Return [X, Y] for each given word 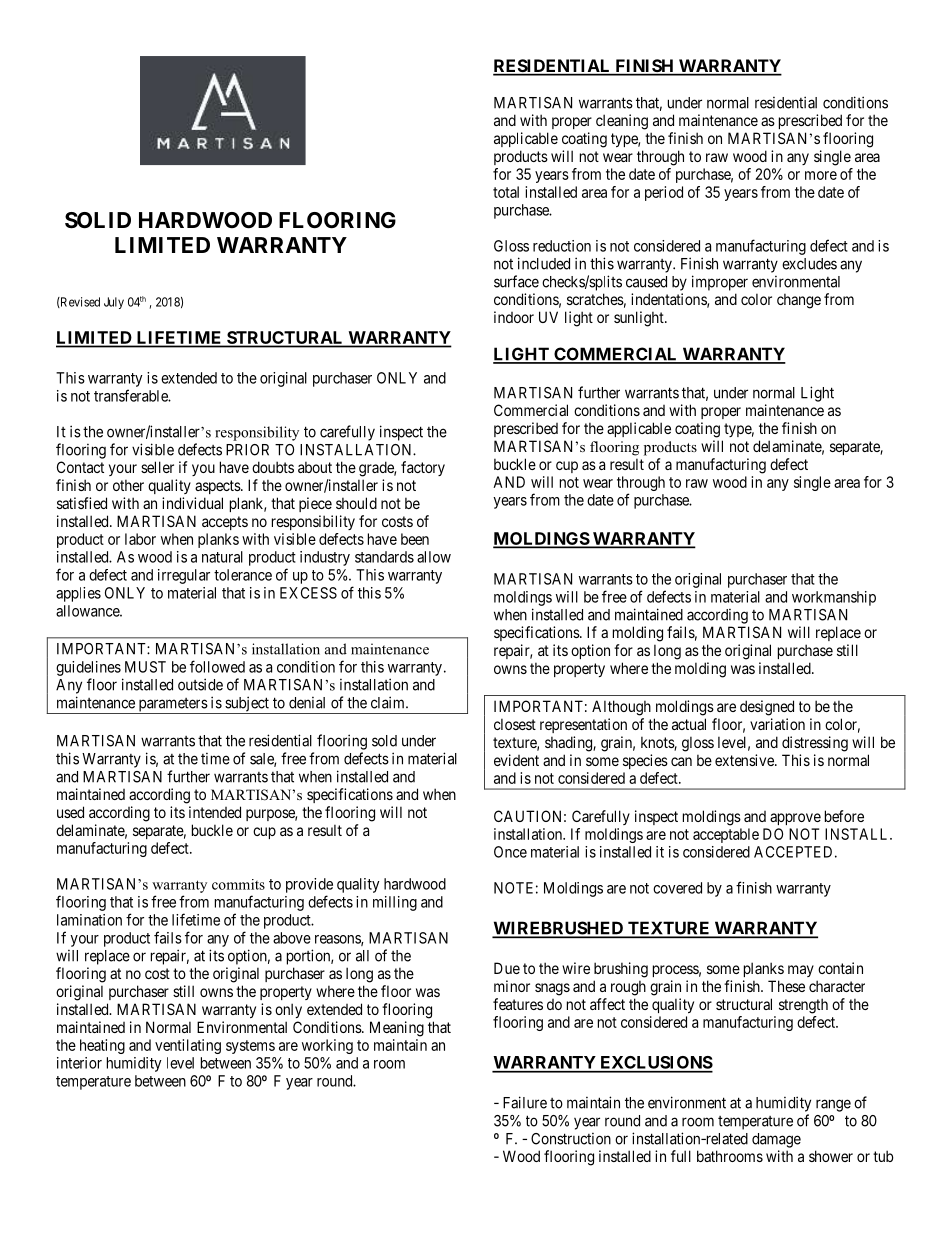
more [821, 175]
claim [389, 702]
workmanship [834, 598]
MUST [145, 667]
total [506, 192]
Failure [525, 1102]
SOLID [98, 220]
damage [776, 1140]
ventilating [188, 1046]
